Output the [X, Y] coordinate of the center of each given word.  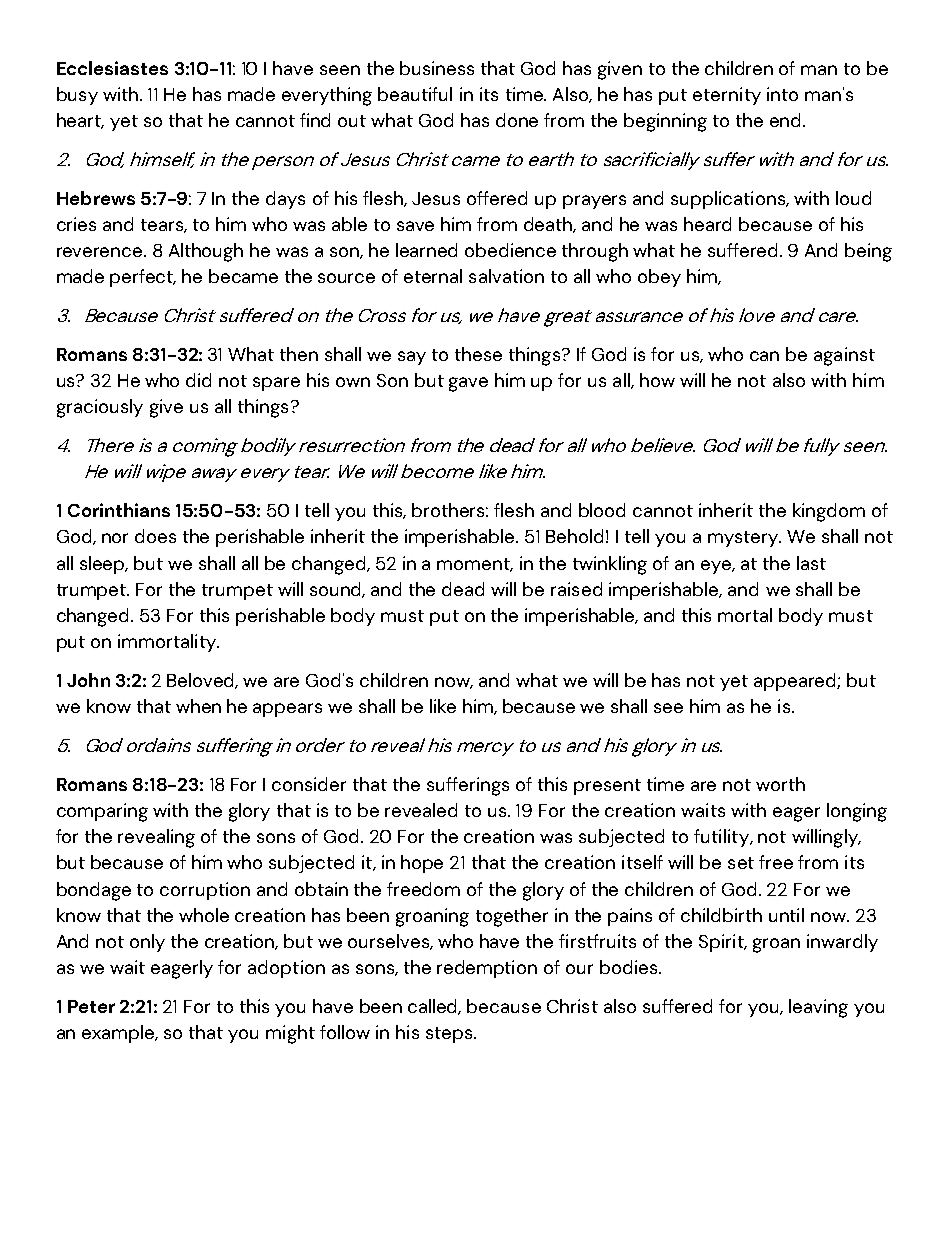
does [155, 536]
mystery [744, 539]
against [844, 356]
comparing [102, 812]
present [607, 787]
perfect [143, 278]
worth [780, 784]
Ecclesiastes [112, 68]
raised [576, 589]
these [478, 354]
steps [450, 1035]
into [782, 94]
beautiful [415, 94]
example [119, 1034]
